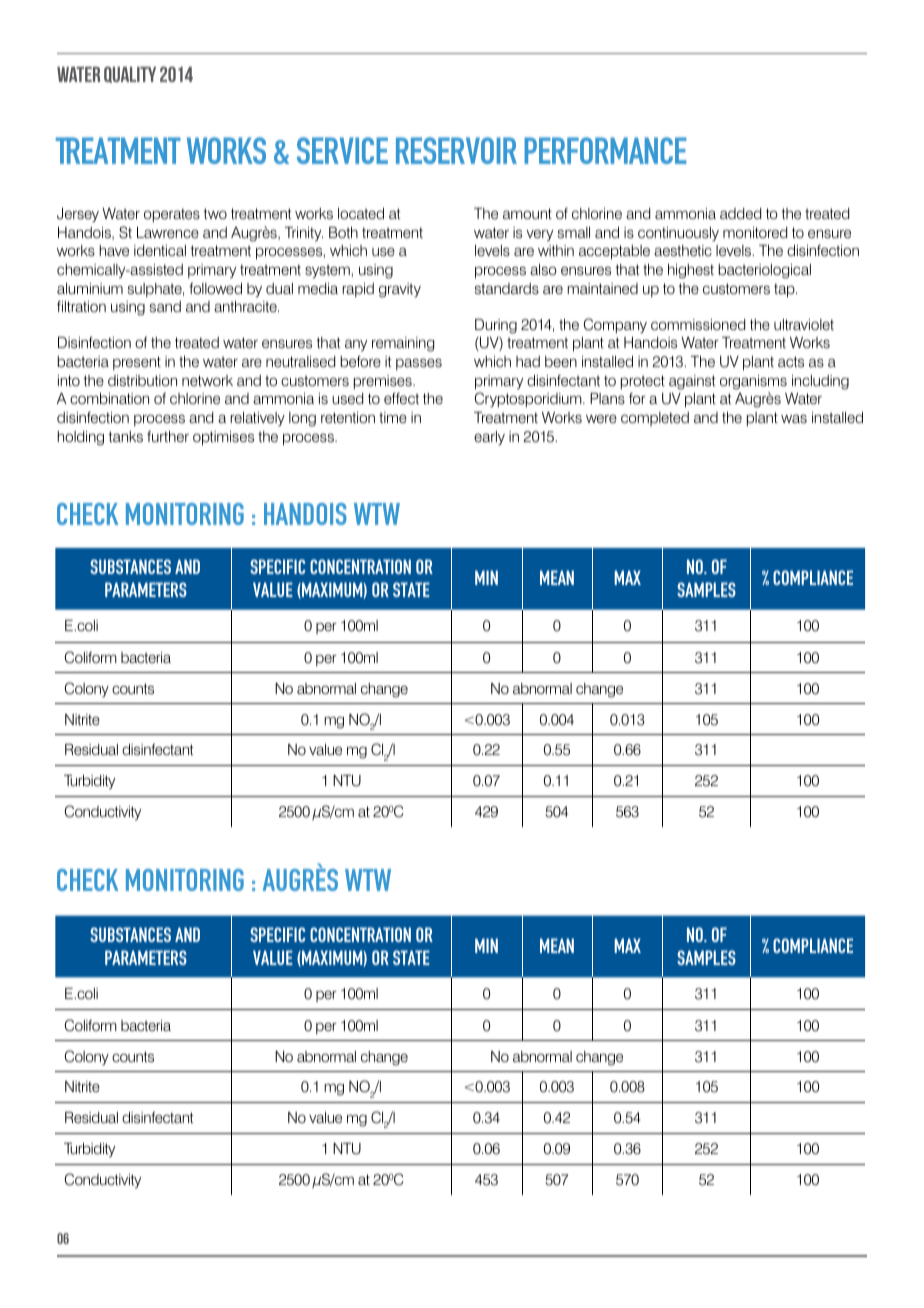  I want to click on further, so click(168, 436).
